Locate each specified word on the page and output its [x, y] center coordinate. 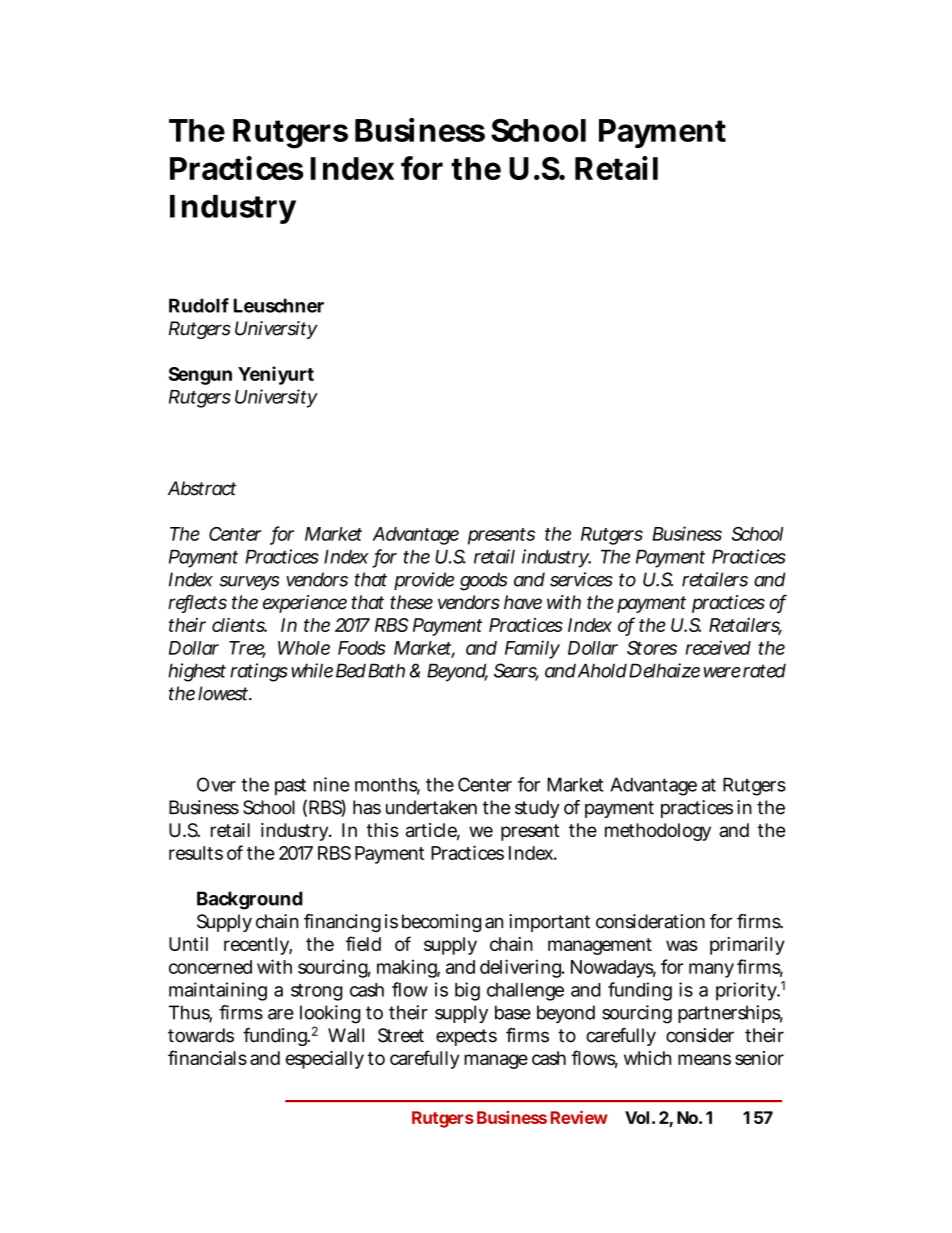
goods [483, 581]
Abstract [202, 488]
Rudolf [199, 305]
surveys [249, 583]
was [682, 945]
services [581, 579]
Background [250, 900]
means [704, 1059]
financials [207, 1057]
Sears [516, 671]
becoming [441, 923]
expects [466, 1037]
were [722, 672]
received [718, 647]
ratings [259, 672]
